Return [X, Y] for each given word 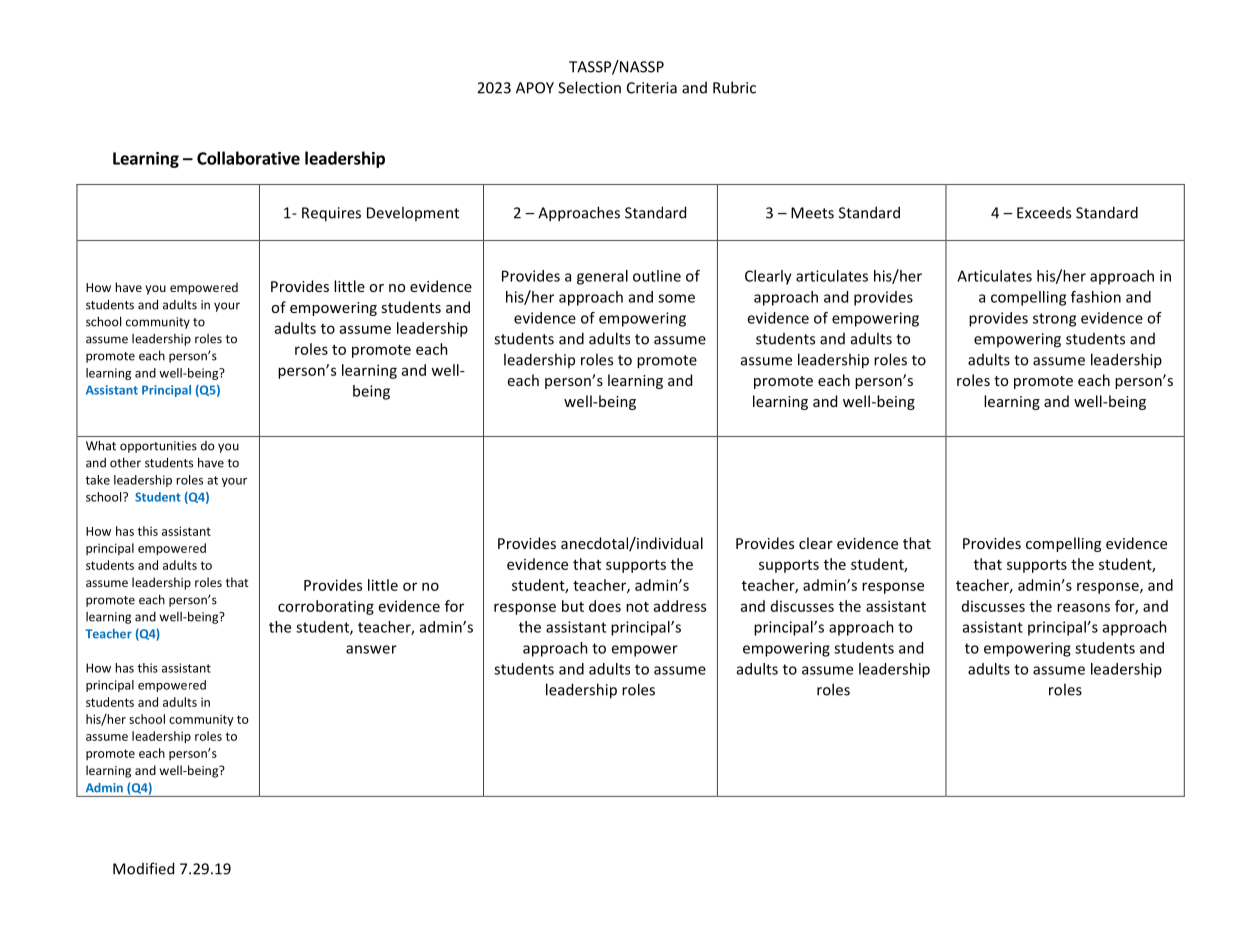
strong [1054, 320]
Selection [589, 87]
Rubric [734, 87]
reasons [1083, 607]
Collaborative [248, 158]
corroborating [326, 607]
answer [371, 649]
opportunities [158, 447]
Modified [143, 868]
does [605, 606]
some [676, 298]
